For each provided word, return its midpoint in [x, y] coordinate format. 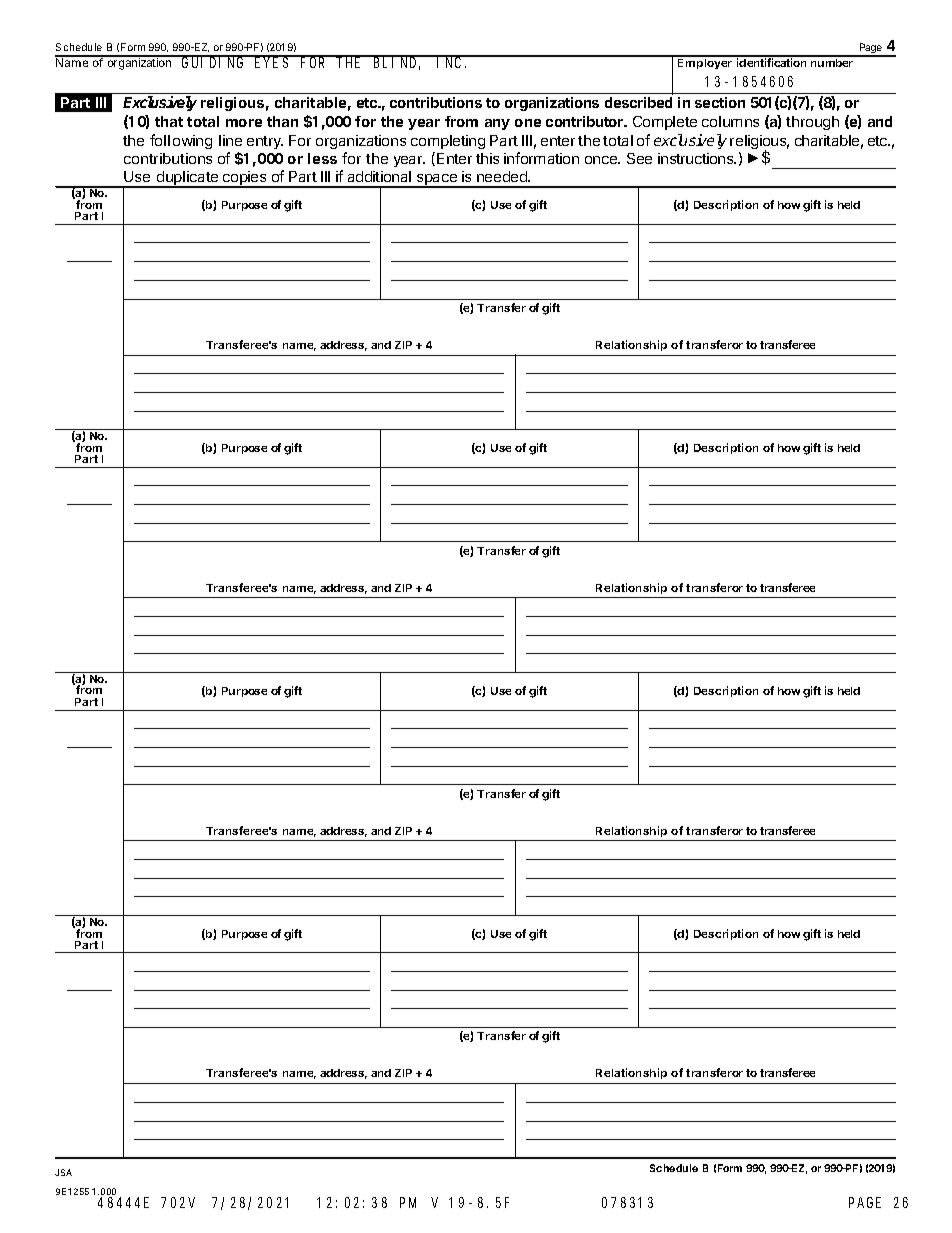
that [169, 121]
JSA [63, 1172]
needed [503, 176]
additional [379, 176]
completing [448, 142]
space [437, 181]
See [639, 158]
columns [730, 121]
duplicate [187, 179]
